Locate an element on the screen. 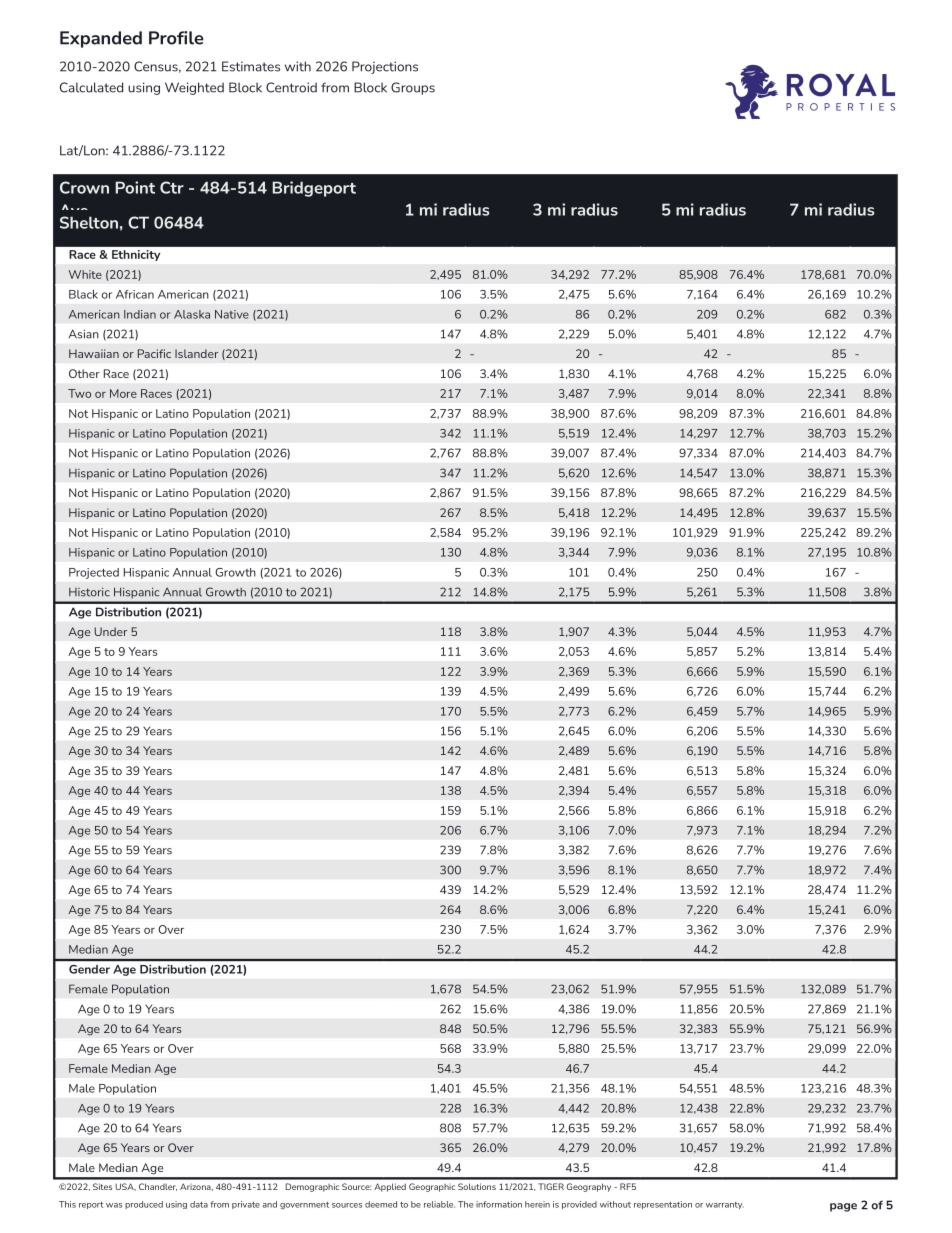 This screenshot has width=952, height=1233. Projections is located at coordinates (385, 67).
